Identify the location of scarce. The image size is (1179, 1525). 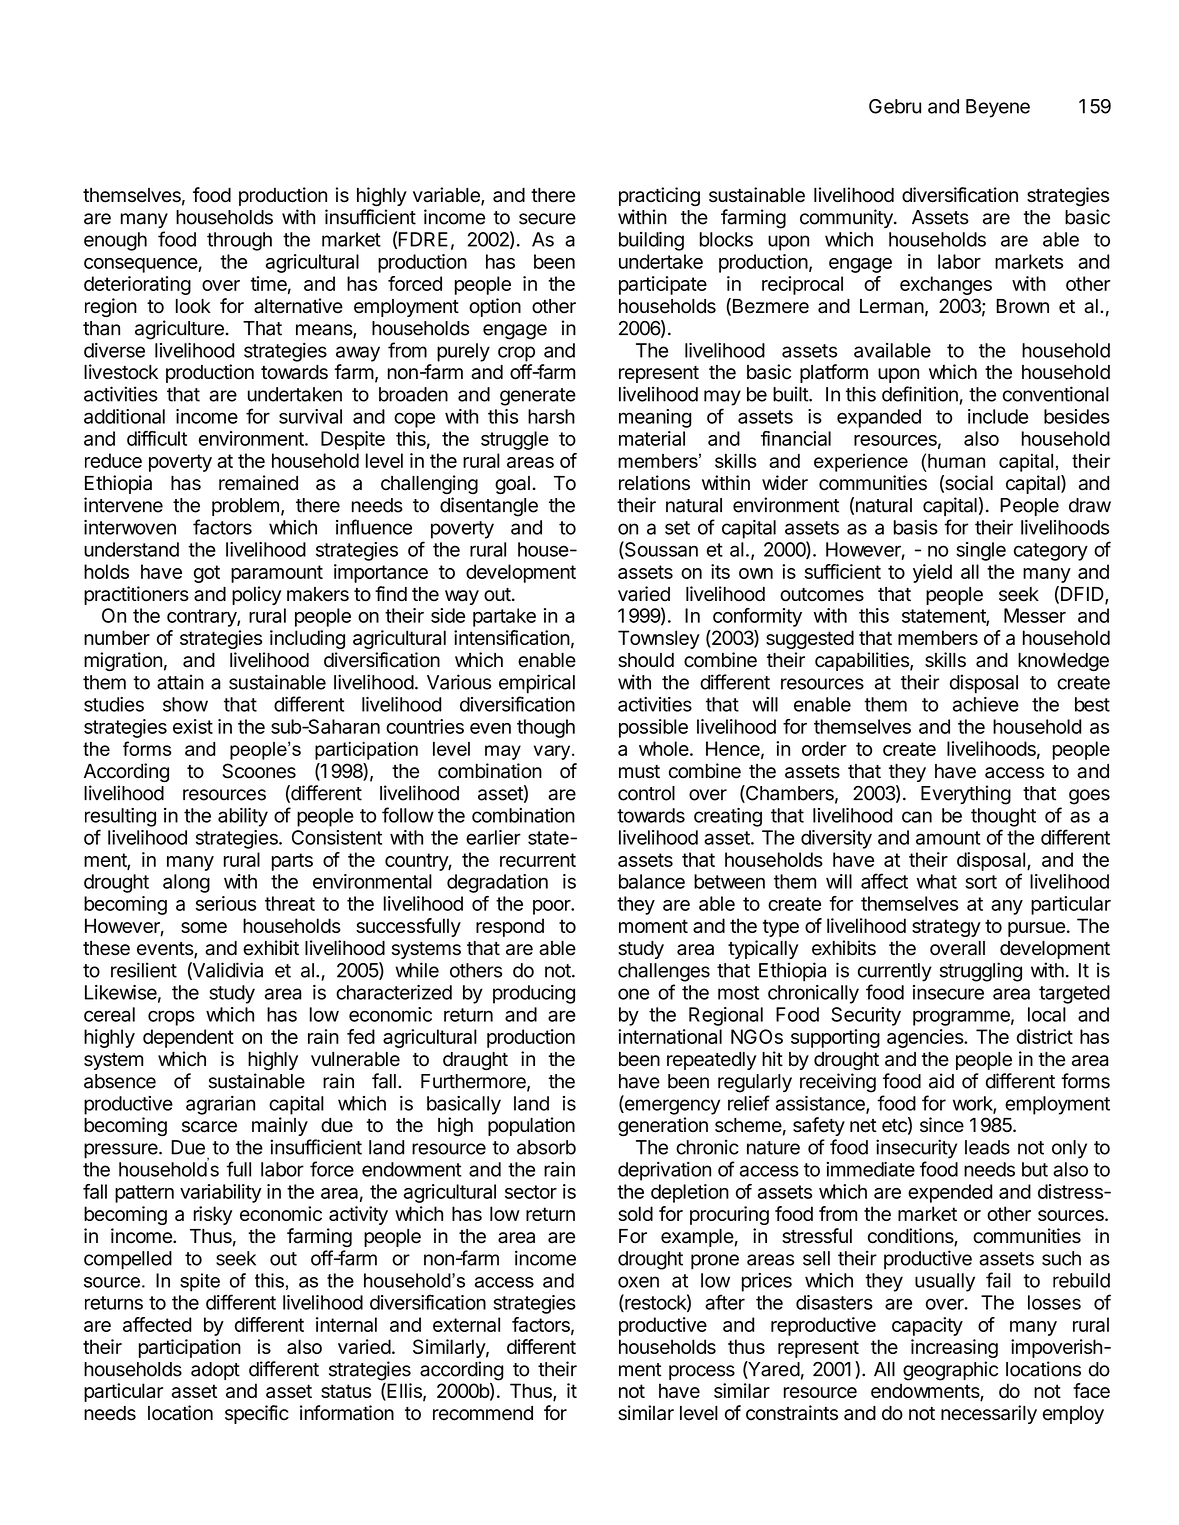
(209, 1127).
